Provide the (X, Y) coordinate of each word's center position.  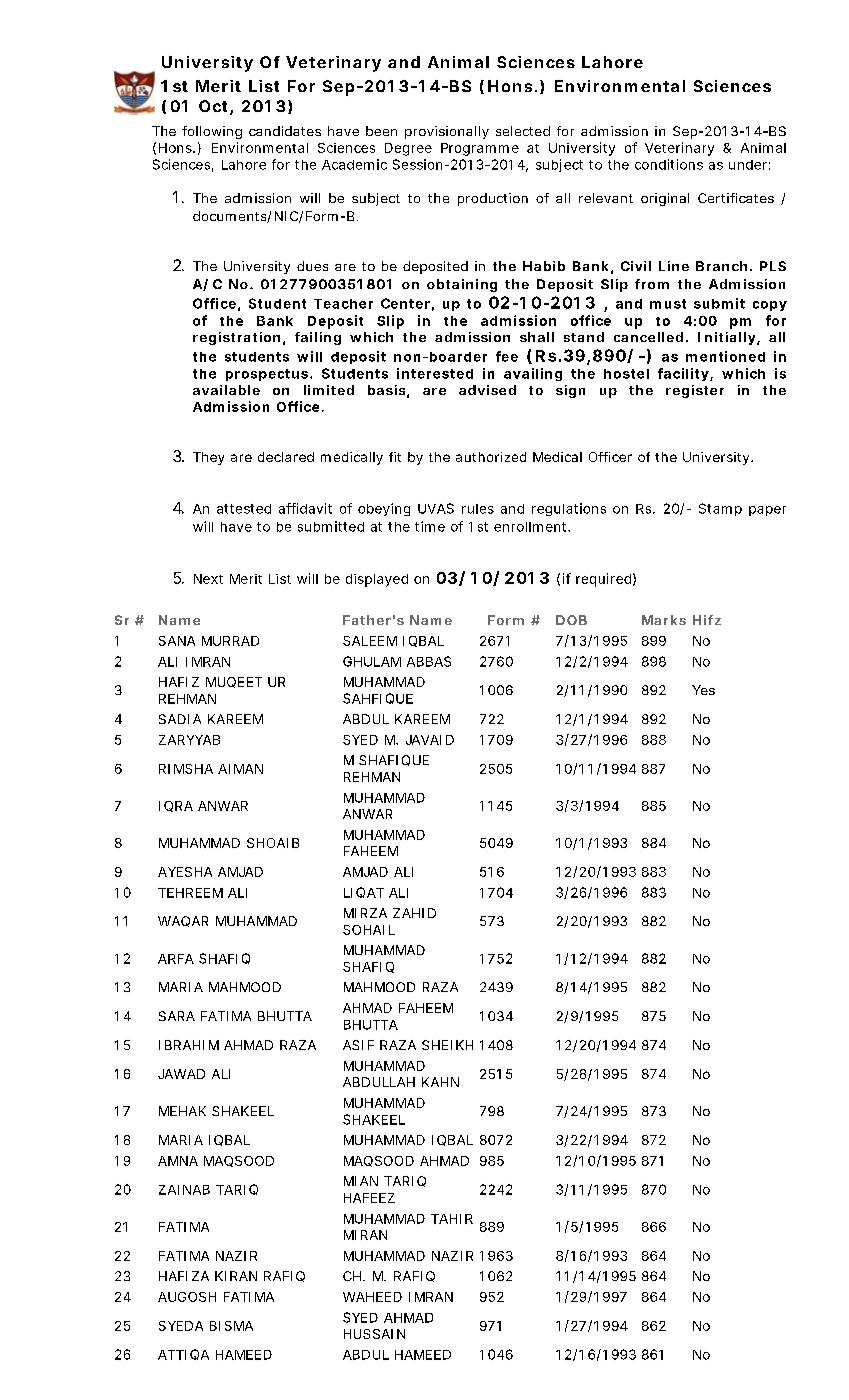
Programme (480, 149)
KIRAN (236, 1276)
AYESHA (185, 872)
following (212, 132)
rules (478, 509)
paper (767, 511)
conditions (669, 164)
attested (244, 509)
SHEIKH (447, 1045)
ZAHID (414, 913)
